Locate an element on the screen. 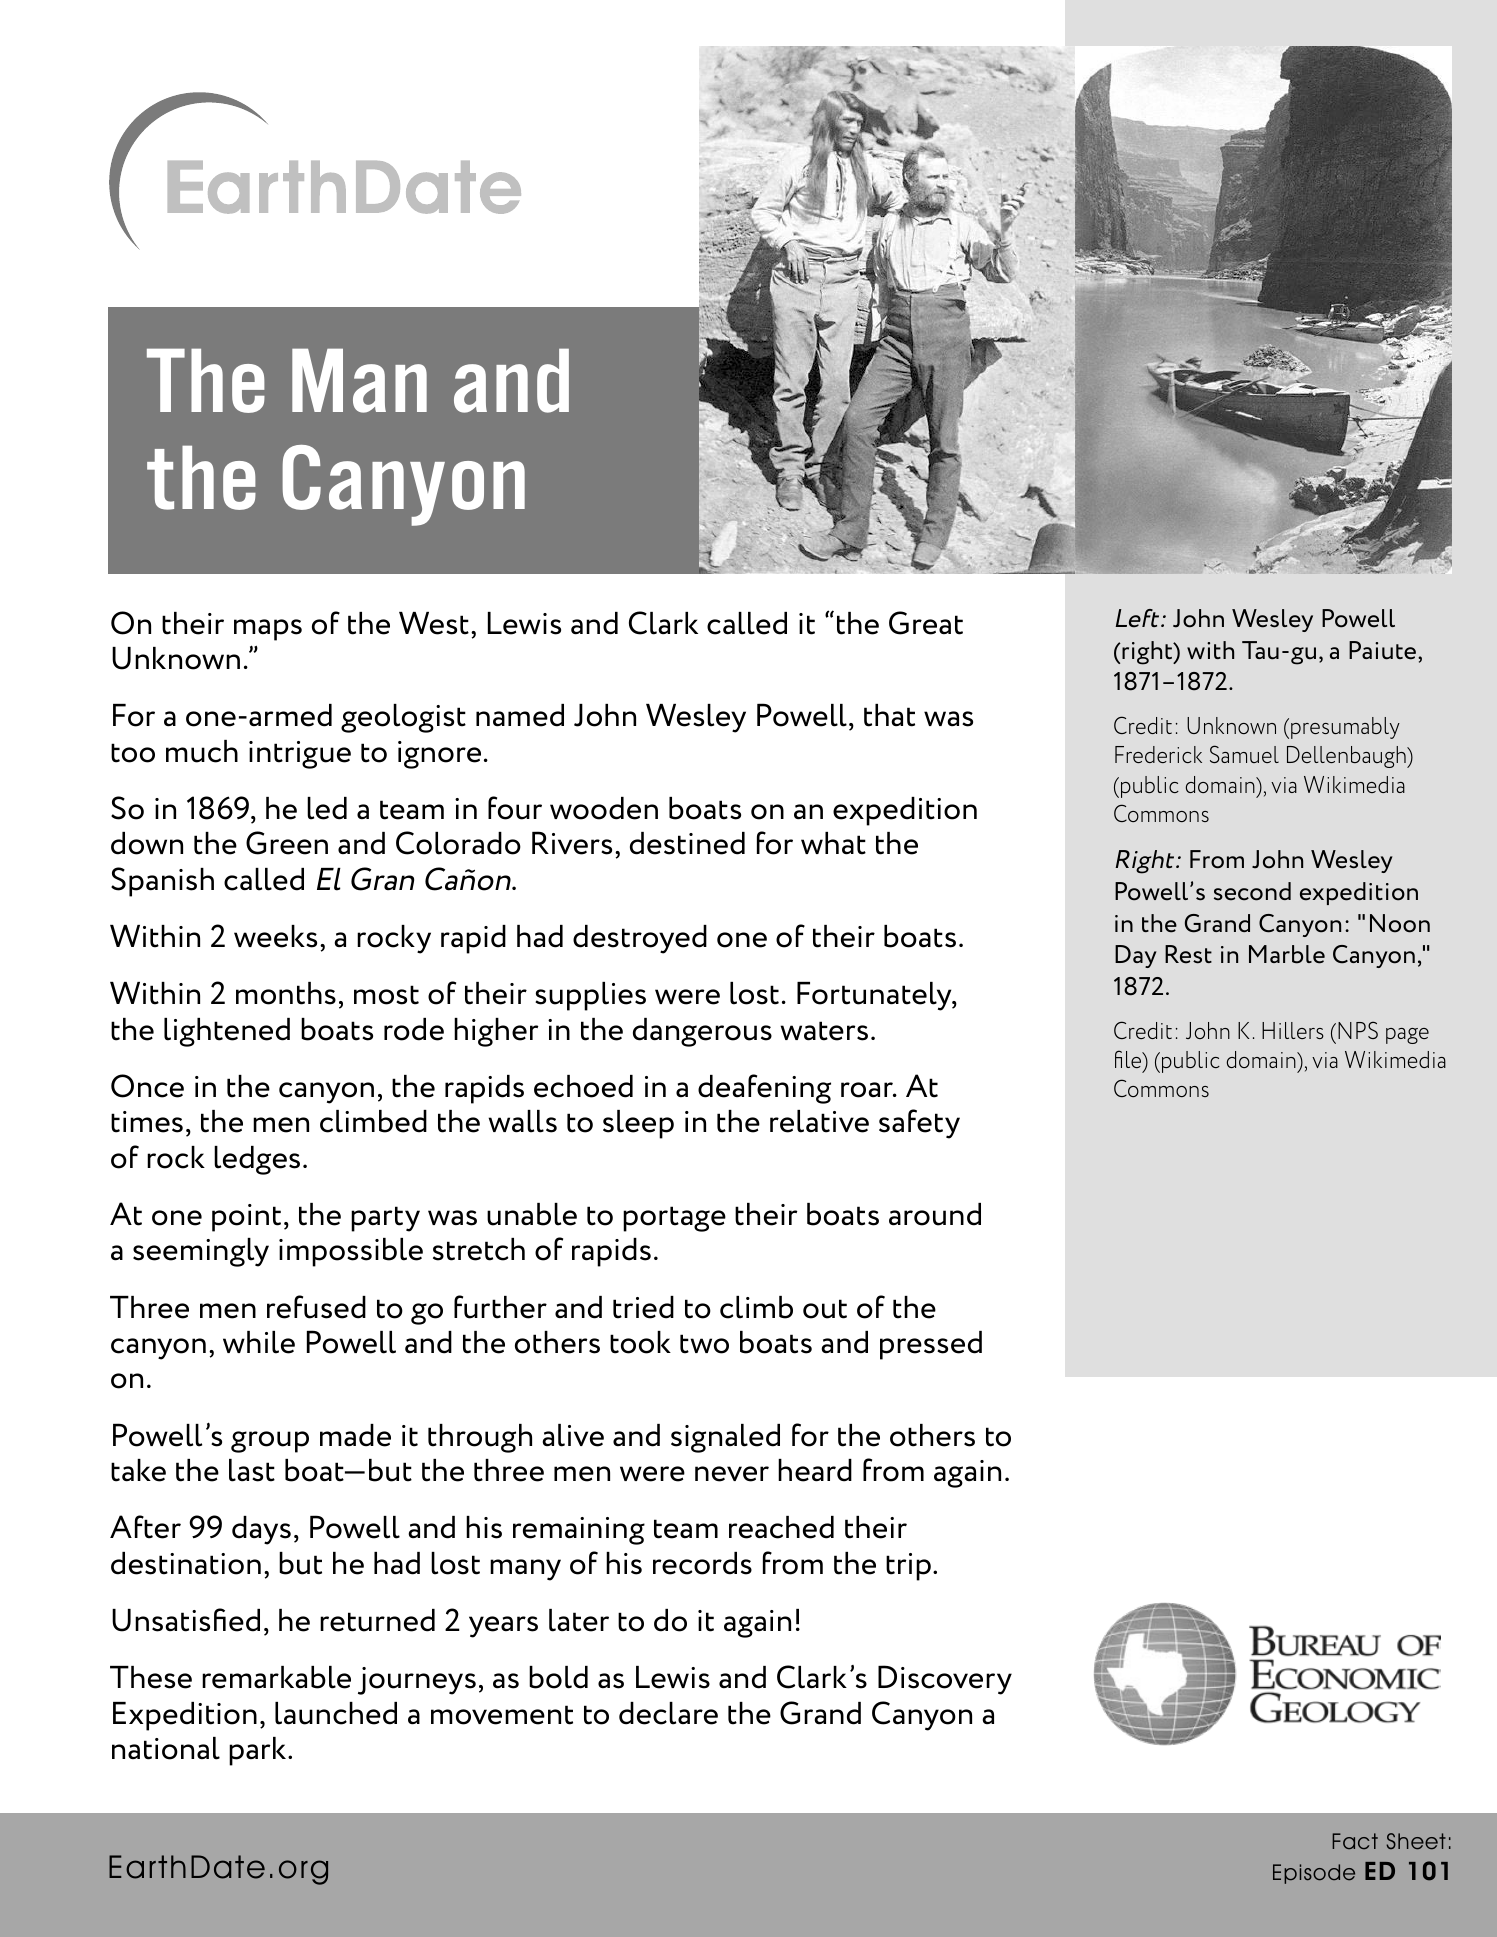 Image resolution: width=1497 pixels, height=1937 pixels. that is located at coordinates (889, 715).
